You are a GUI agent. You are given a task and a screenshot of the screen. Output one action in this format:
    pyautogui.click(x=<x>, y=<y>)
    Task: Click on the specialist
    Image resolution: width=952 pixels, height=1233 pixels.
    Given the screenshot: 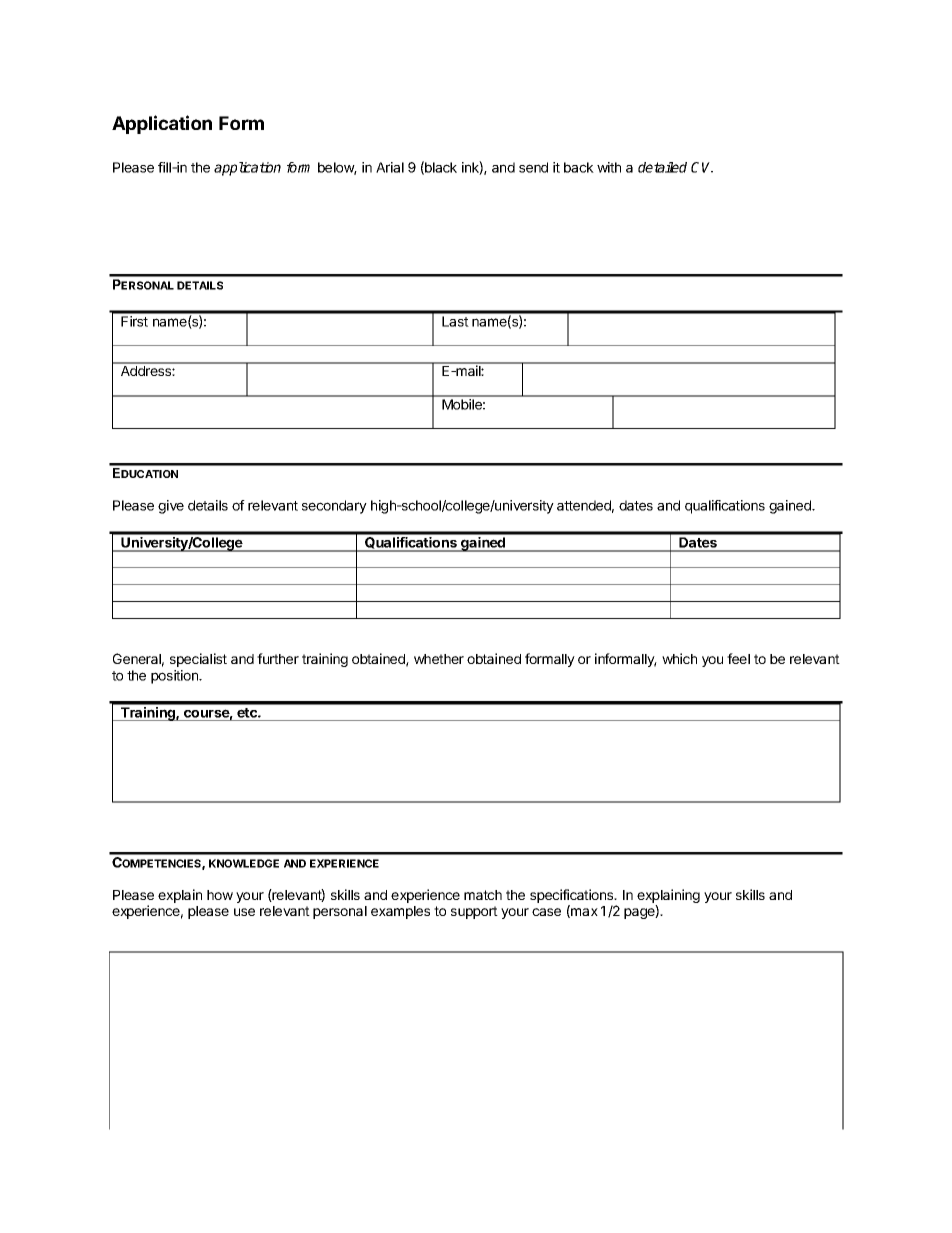 What is the action you would take?
    pyautogui.click(x=198, y=660)
